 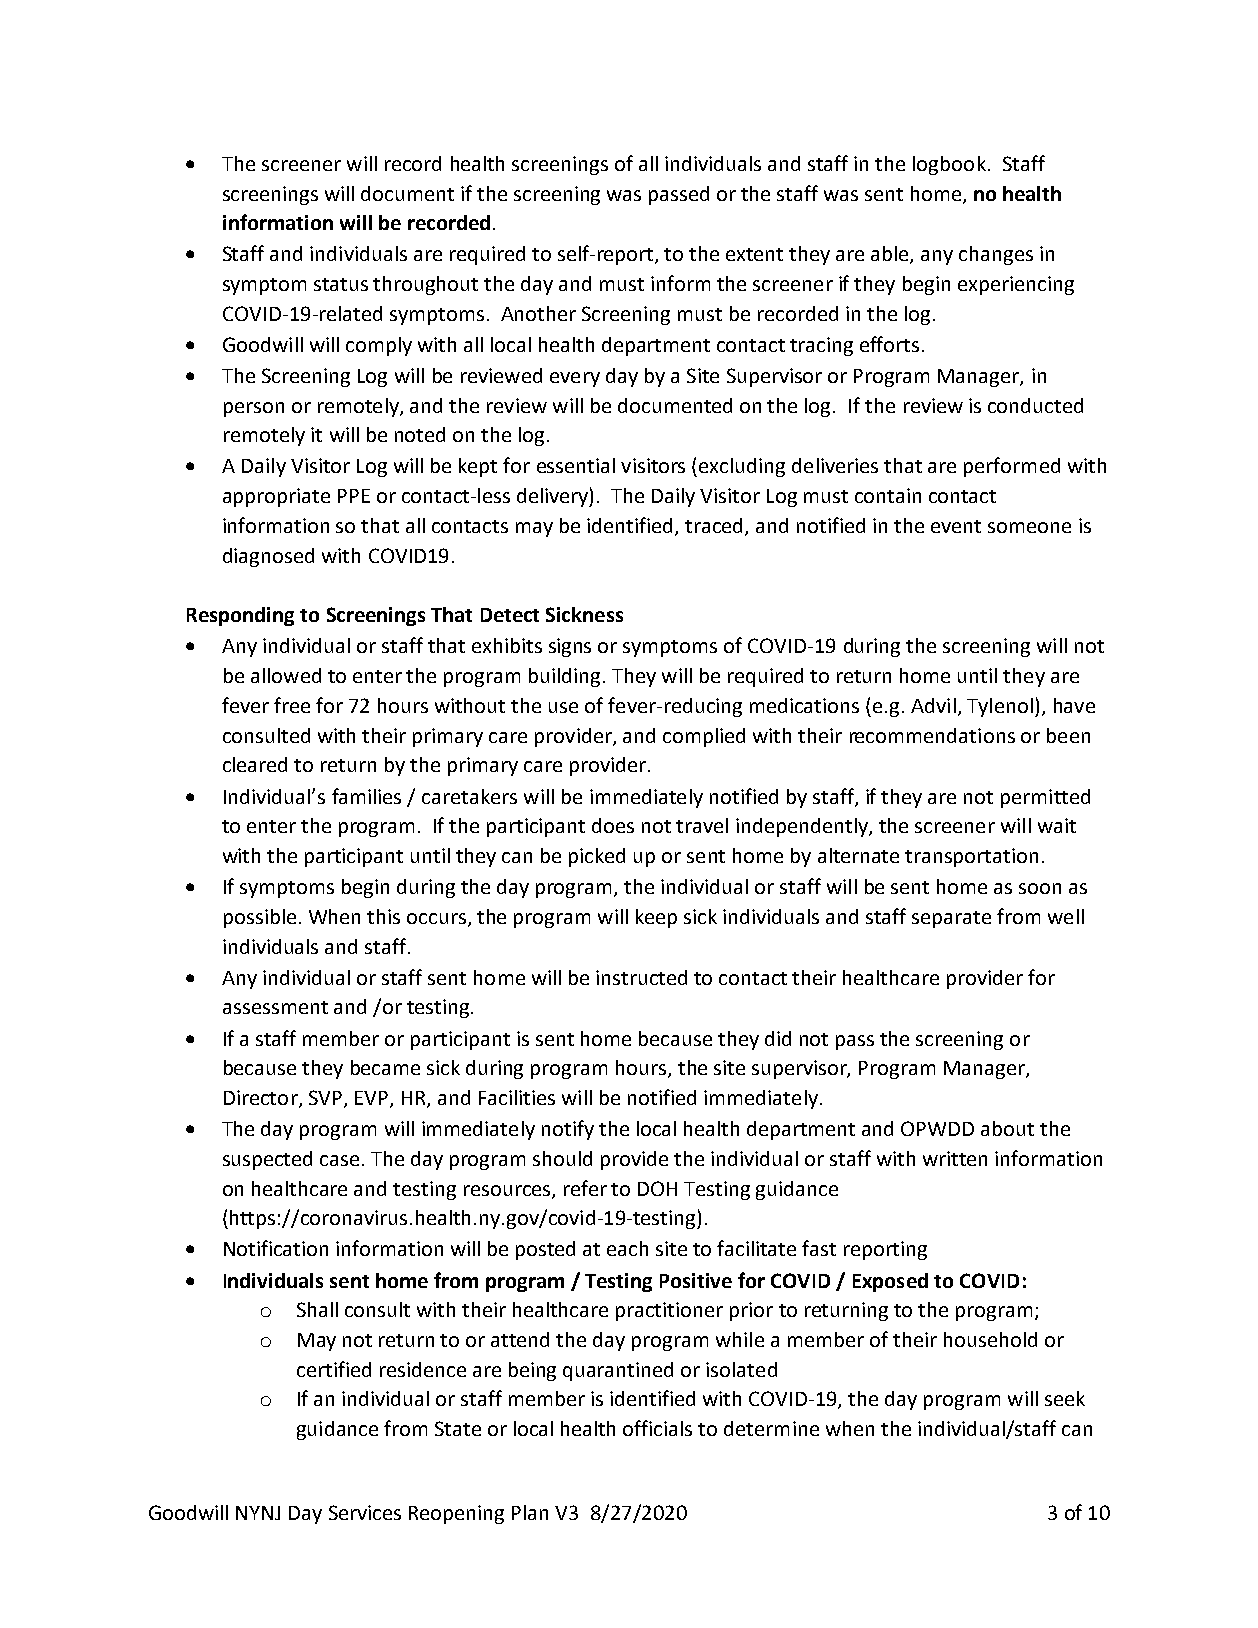 What do you see at coordinates (949, 165) in the screenshot?
I see `logbook` at bounding box center [949, 165].
